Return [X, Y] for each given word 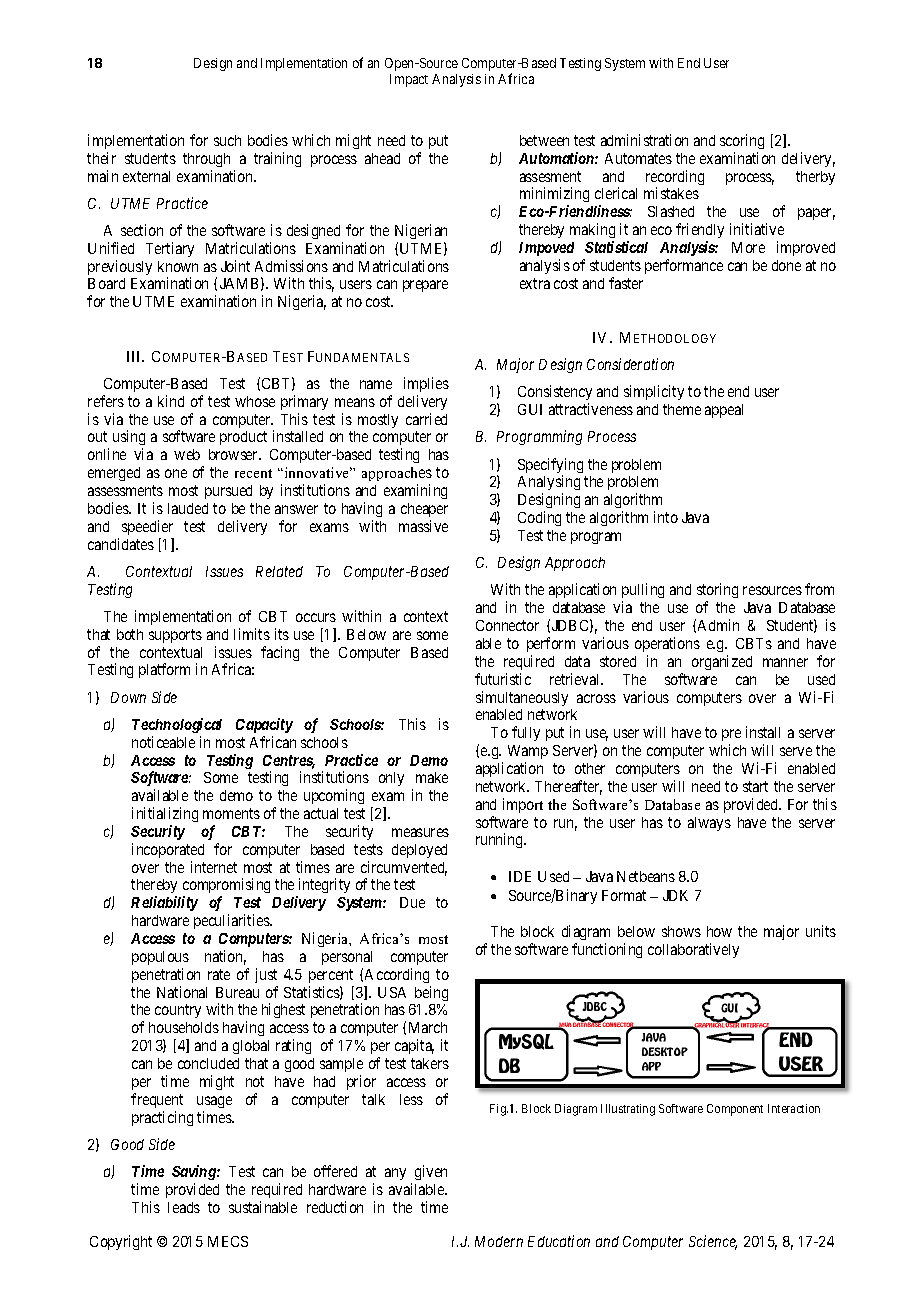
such [227, 140]
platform [164, 670]
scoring [742, 141]
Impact [409, 80]
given [431, 1172]
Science [713, 1242]
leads [184, 1207]
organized [722, 662]
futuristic [503, 679]
